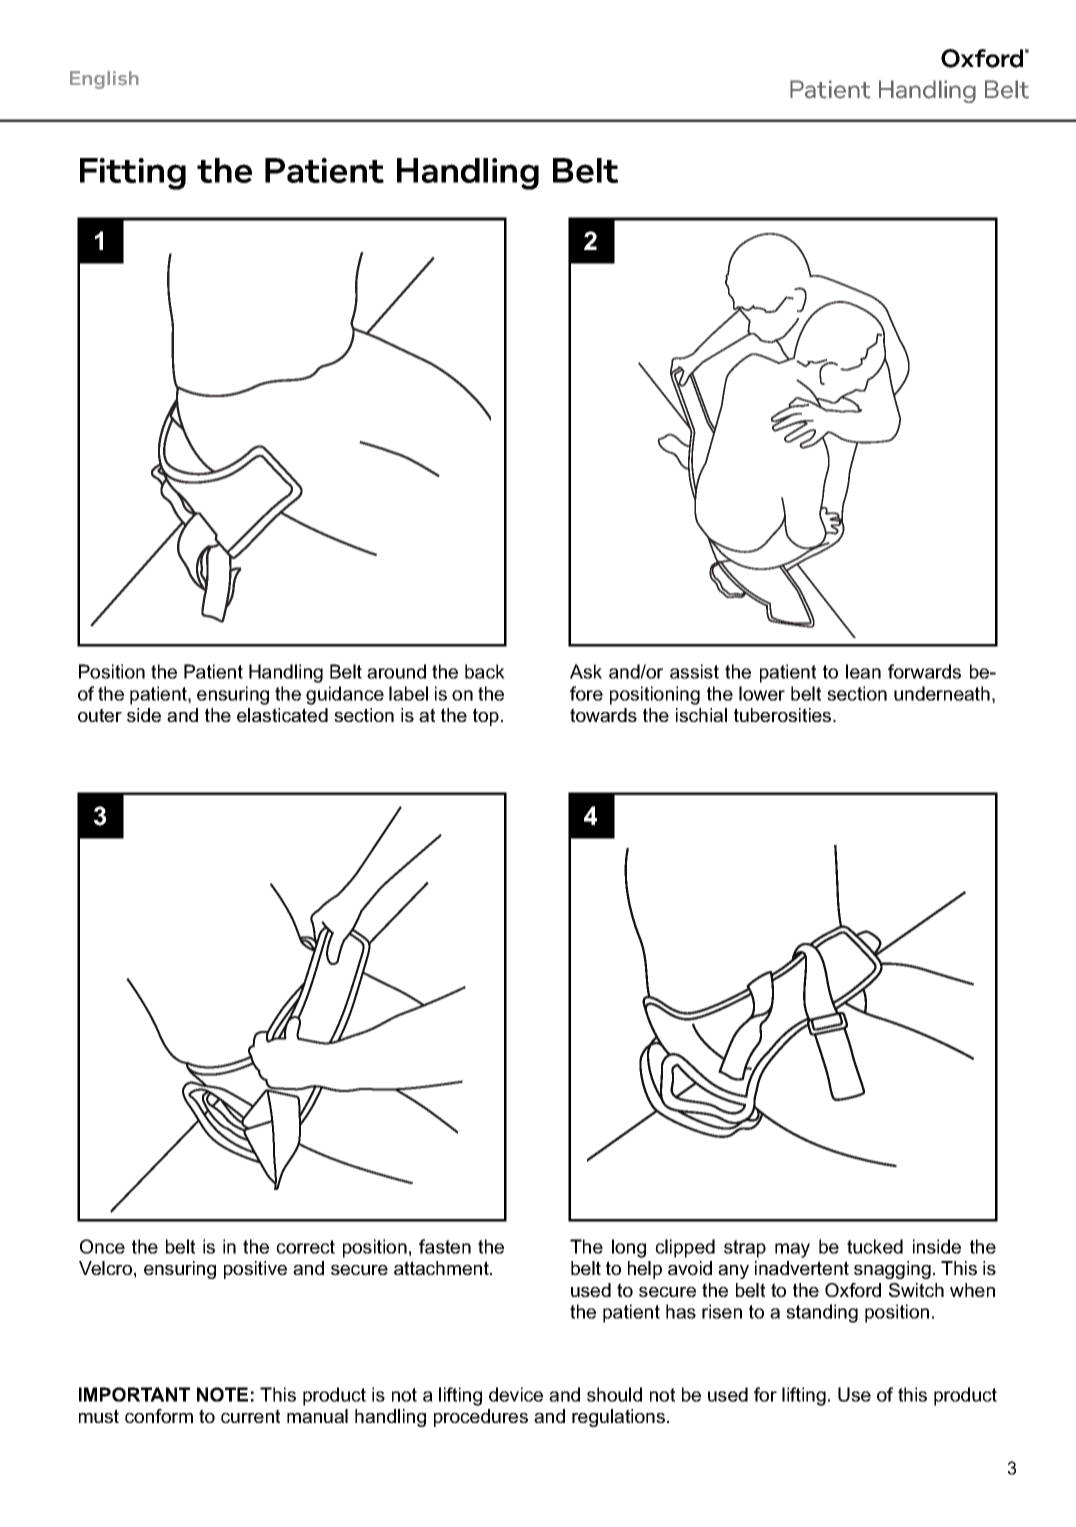  What do you see at coordinates (822, 1313) in the screenshot?
I see `standing` at bounding box center [822, 1313].
